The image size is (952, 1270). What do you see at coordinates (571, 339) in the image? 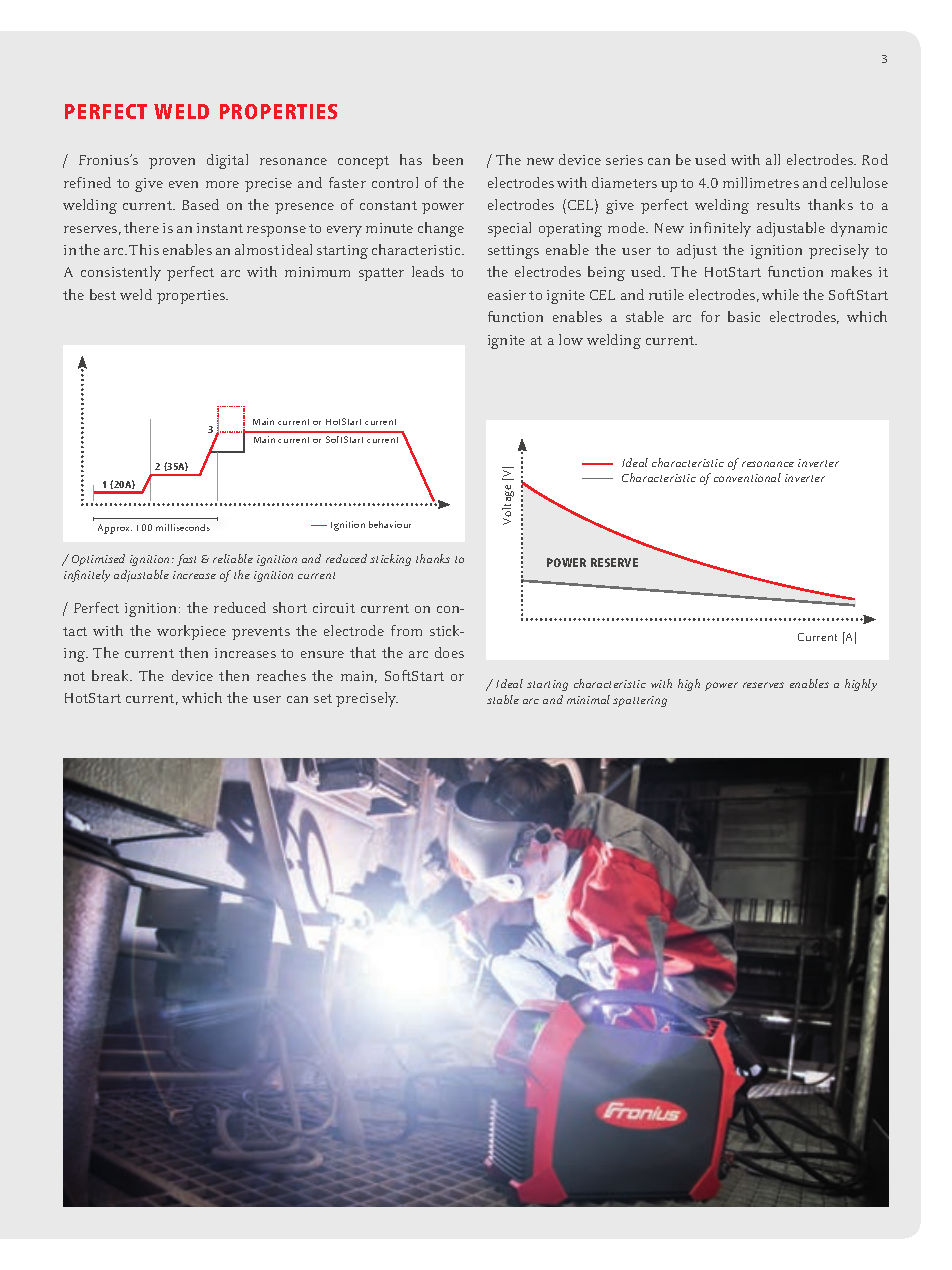
I see `low` at bounding box center [571, 339].
